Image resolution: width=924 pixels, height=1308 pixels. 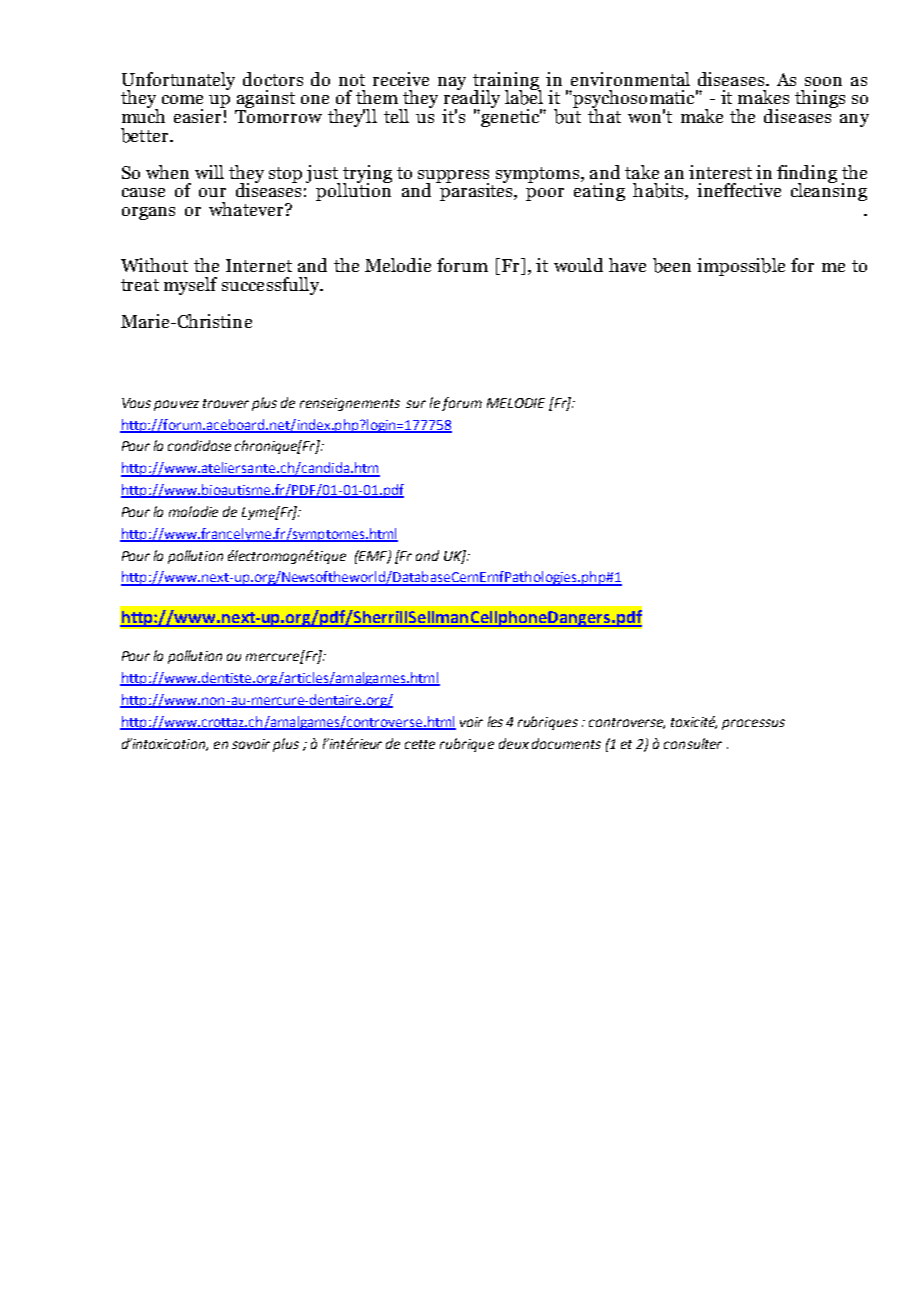 I want to click on come, so click(x=182, y=99).
